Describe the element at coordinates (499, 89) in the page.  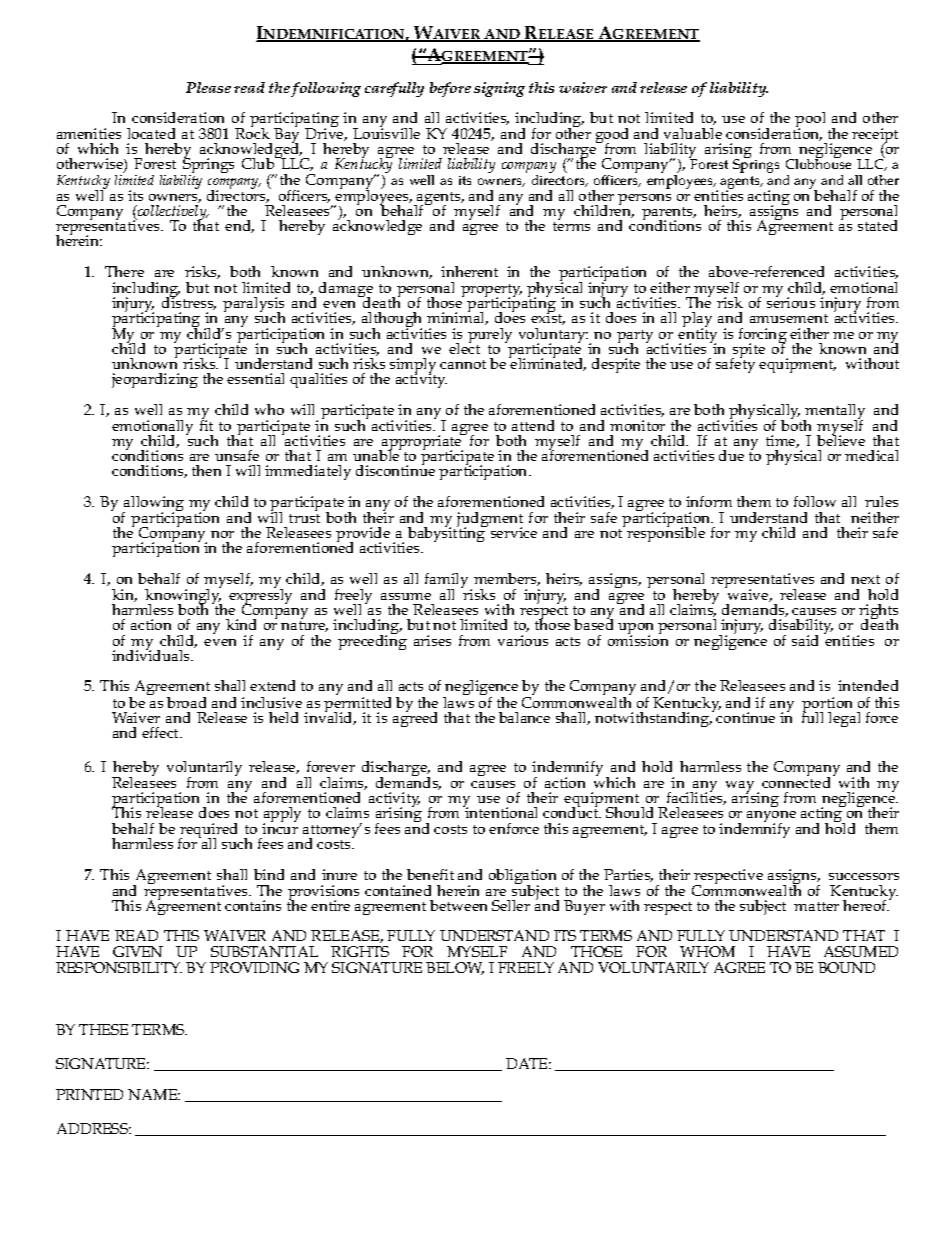
I see `signing` at that location.
